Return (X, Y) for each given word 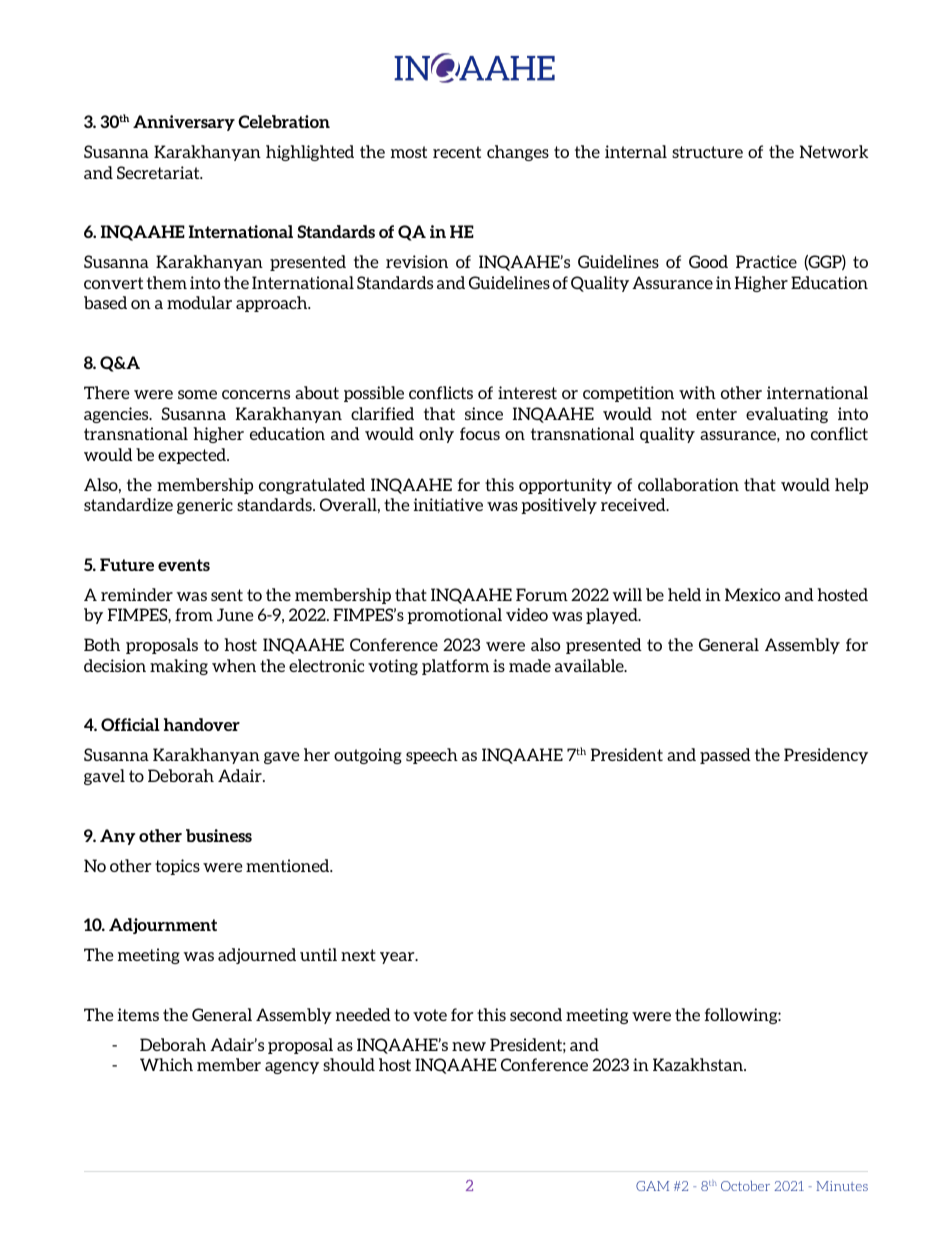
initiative (448, 504)
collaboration (688, 484)
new (469, 1046)
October (745, 1186)
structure (707, 152)
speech (432, 756)
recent (457, 152)
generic (205, 506)
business (219, 835)
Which (166, 1064)
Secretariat (159, 172)
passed (725, 756)
